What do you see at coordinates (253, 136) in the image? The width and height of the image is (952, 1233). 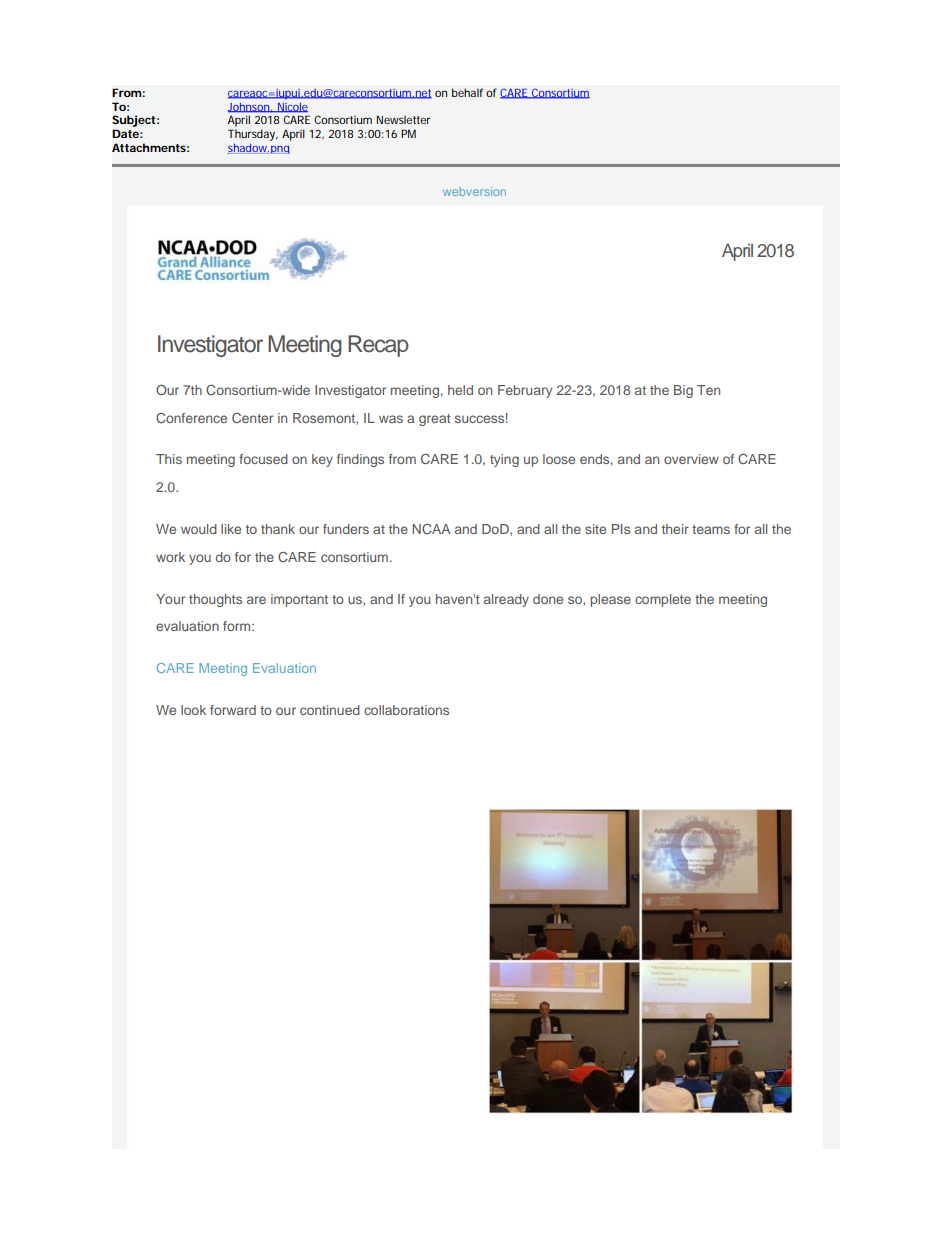 I see `Thursday` at bounding box center [253, 136].
